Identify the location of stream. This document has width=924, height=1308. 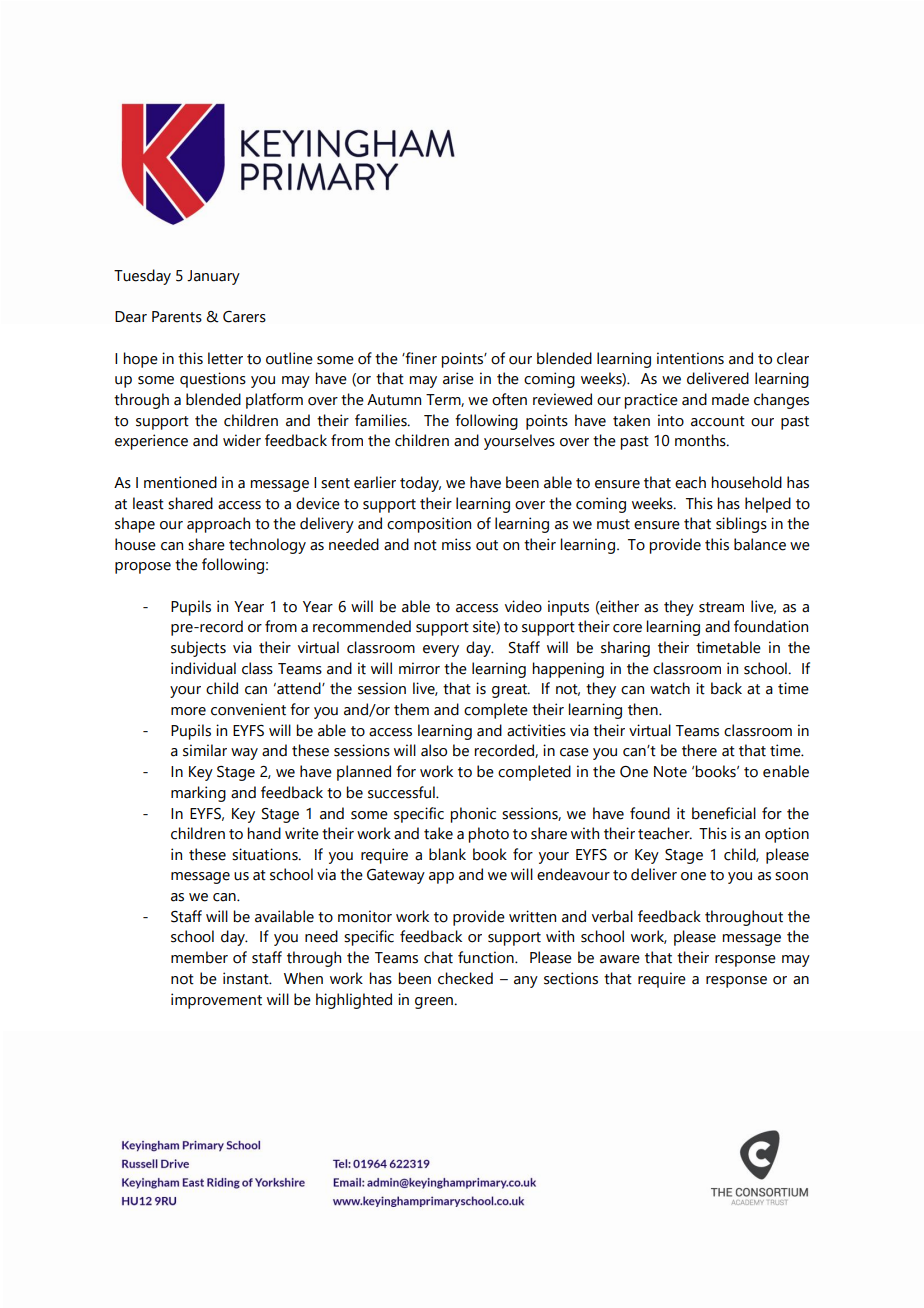
(721, 607).
